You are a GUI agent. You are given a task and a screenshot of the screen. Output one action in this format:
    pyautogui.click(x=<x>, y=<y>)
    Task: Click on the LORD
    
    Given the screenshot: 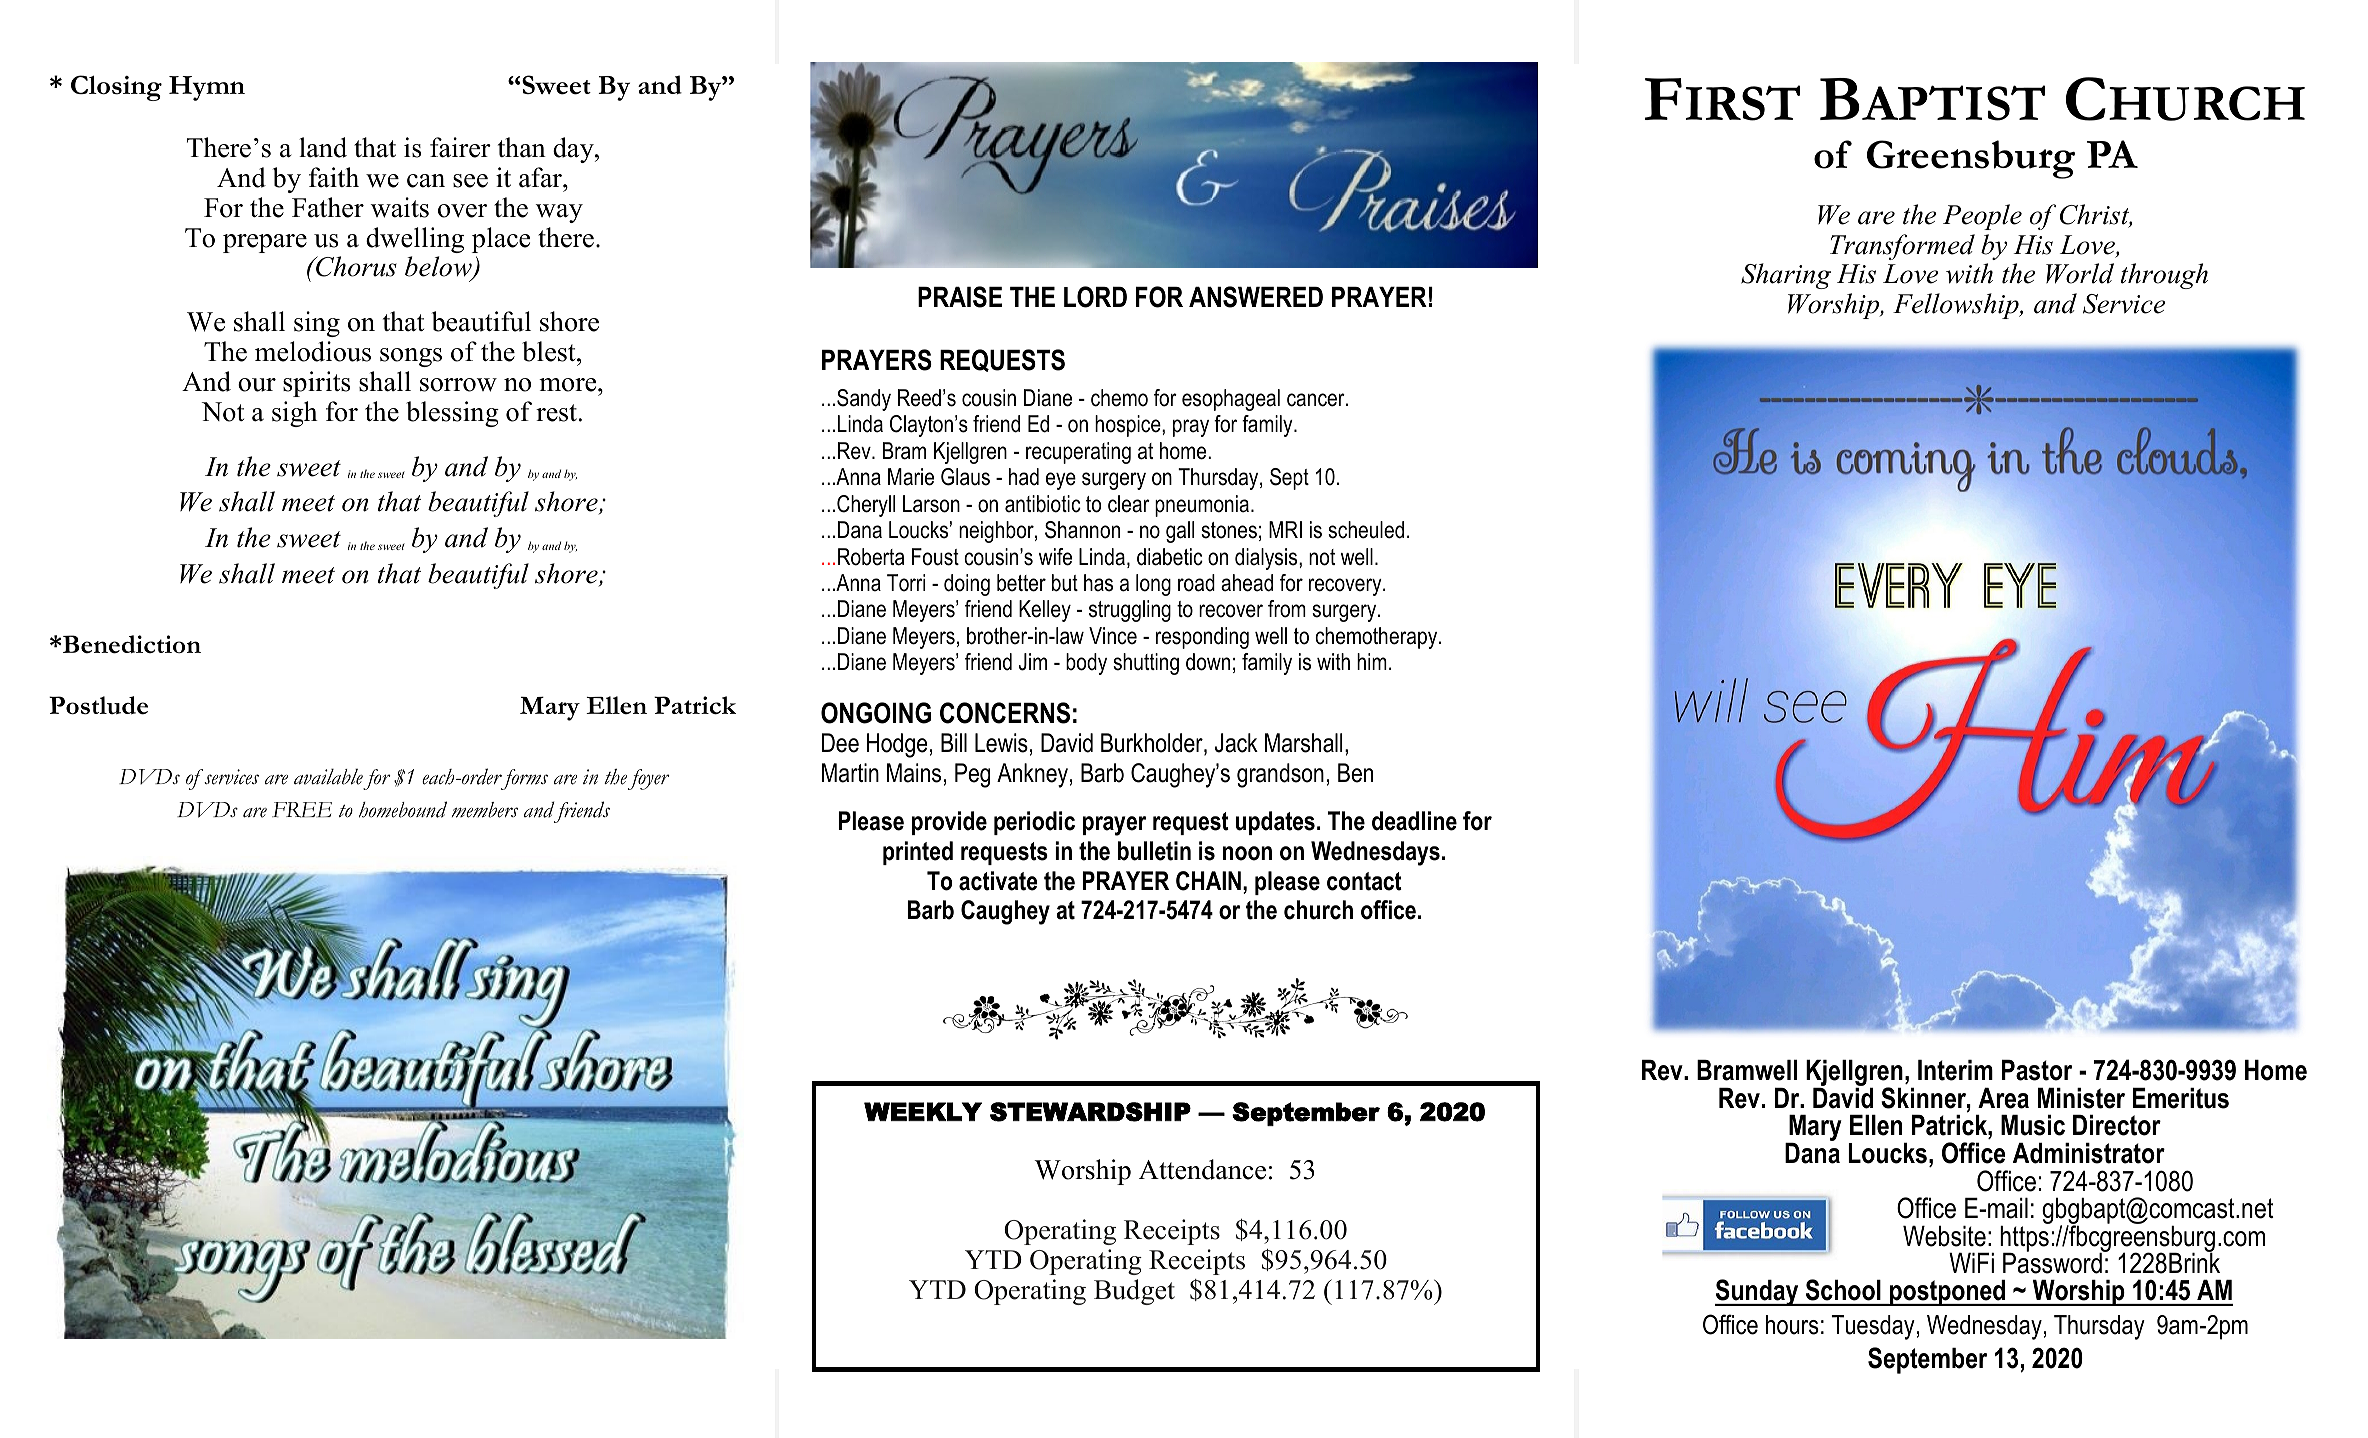 What is the action you would take?
    pyautogui.click(x=1095, y=297)
